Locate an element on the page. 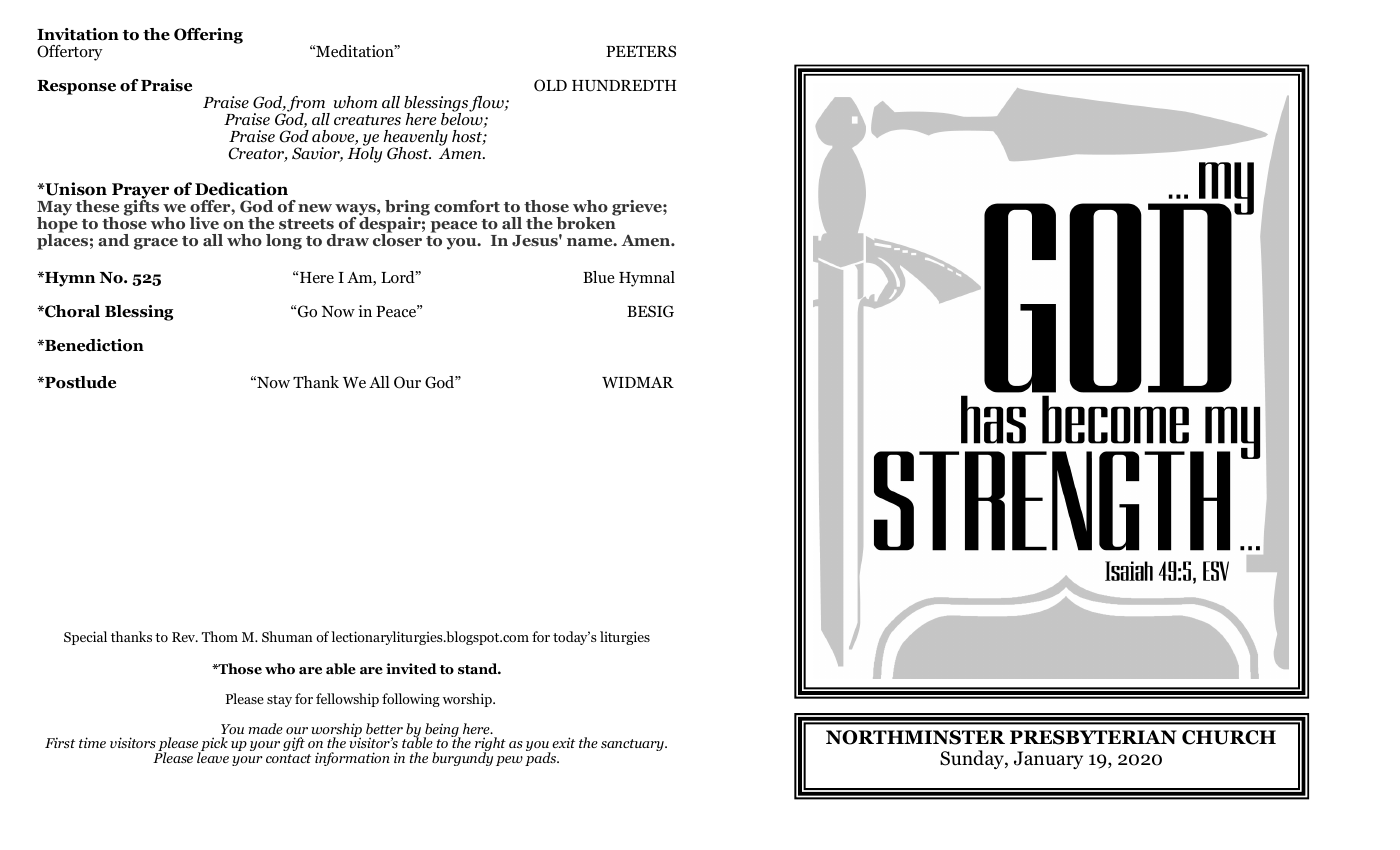  Blue is located at coordinates (599, 277).
